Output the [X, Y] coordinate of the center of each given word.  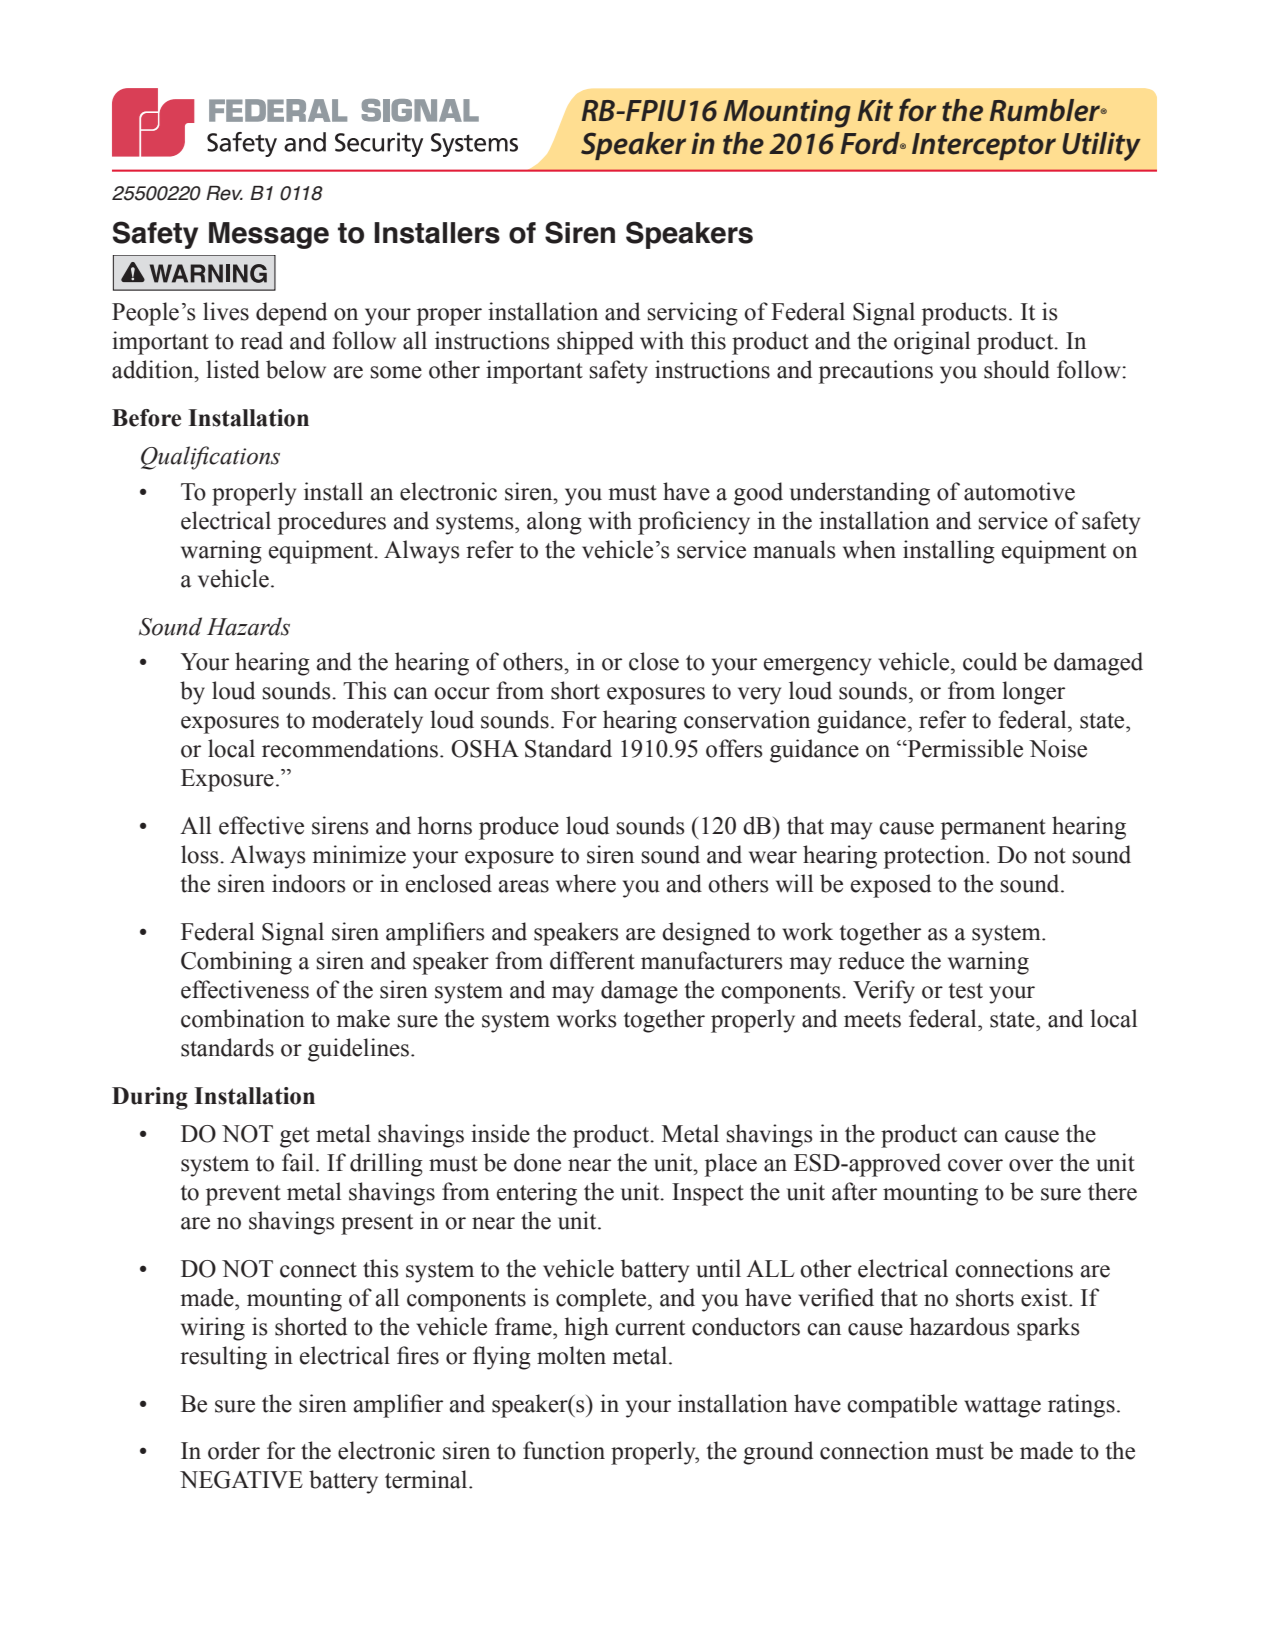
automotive [1019, 491]
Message [269, 235]
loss [201, 854]
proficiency [694, 523]
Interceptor [984, 146]
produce [519, 828]
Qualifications [210, 458]
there [1112, 1191]
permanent [993, 829]
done [537, 1162]
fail [298, 1162]
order [234, 1450]
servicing [693, 314]
